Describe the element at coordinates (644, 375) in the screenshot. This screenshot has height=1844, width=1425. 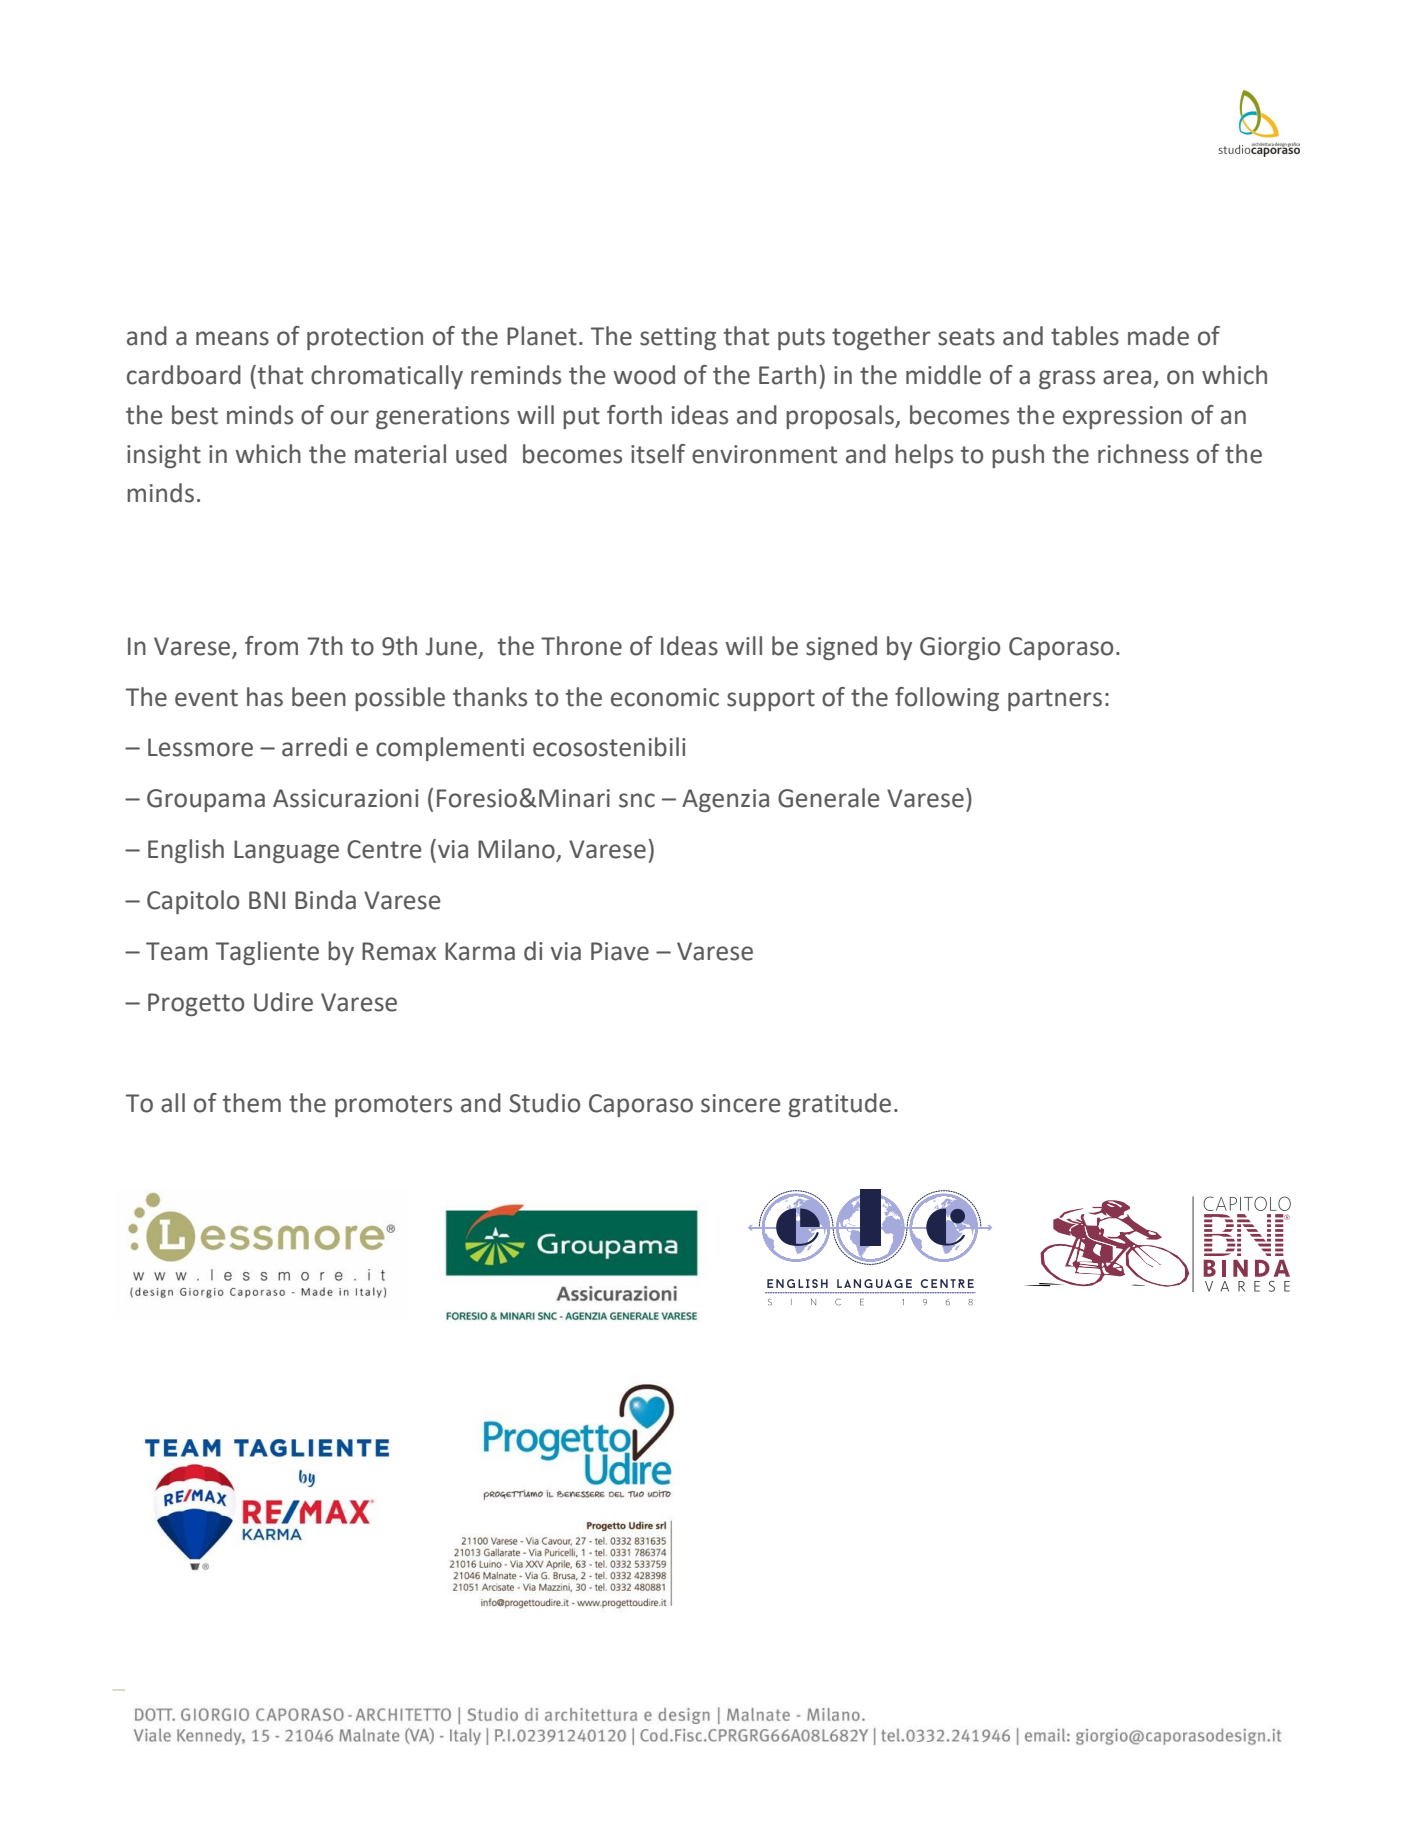
I see `wood` at that location.
